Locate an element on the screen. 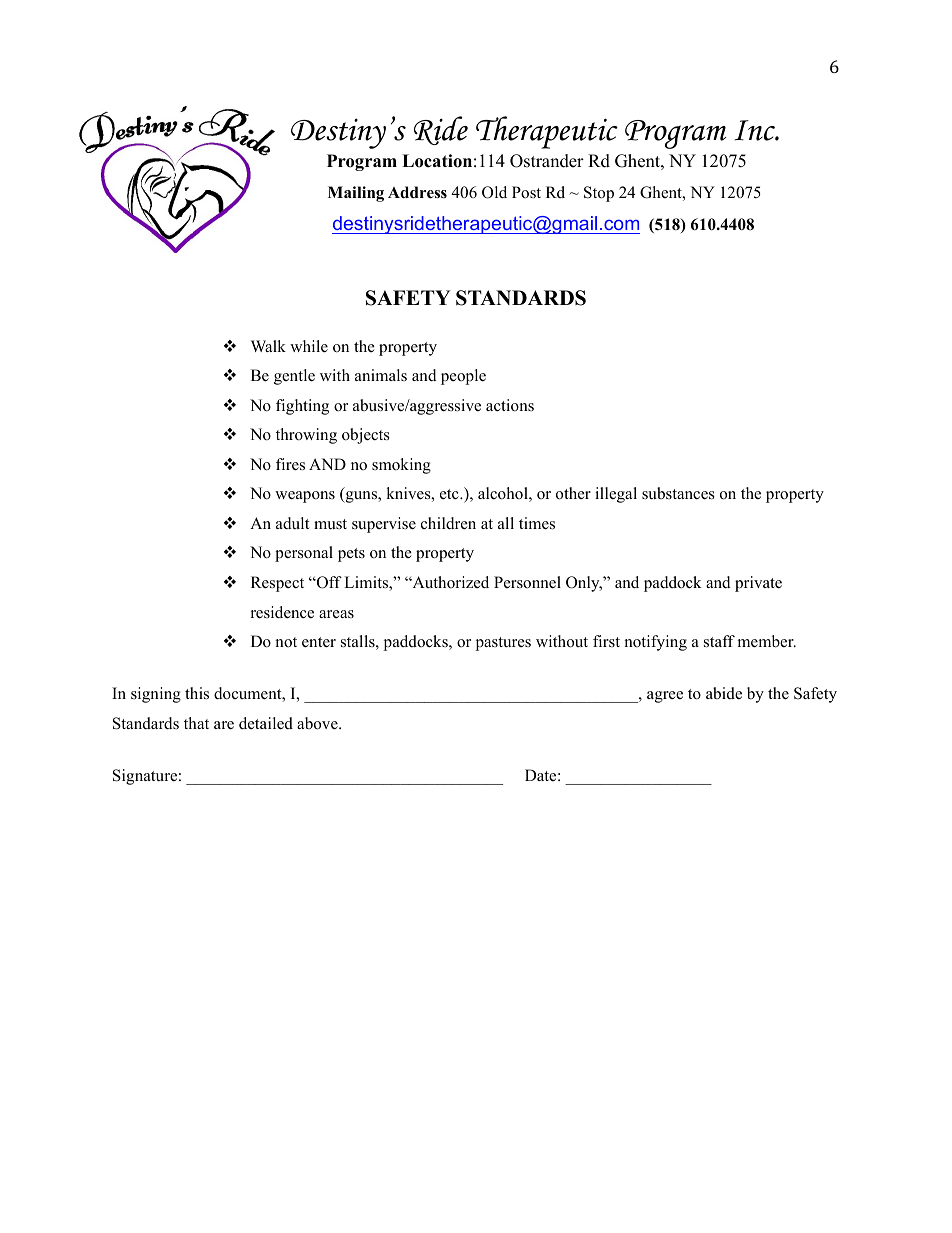 This screenshot has height=1233, width=952. people is located at coordinates (463, 377).
